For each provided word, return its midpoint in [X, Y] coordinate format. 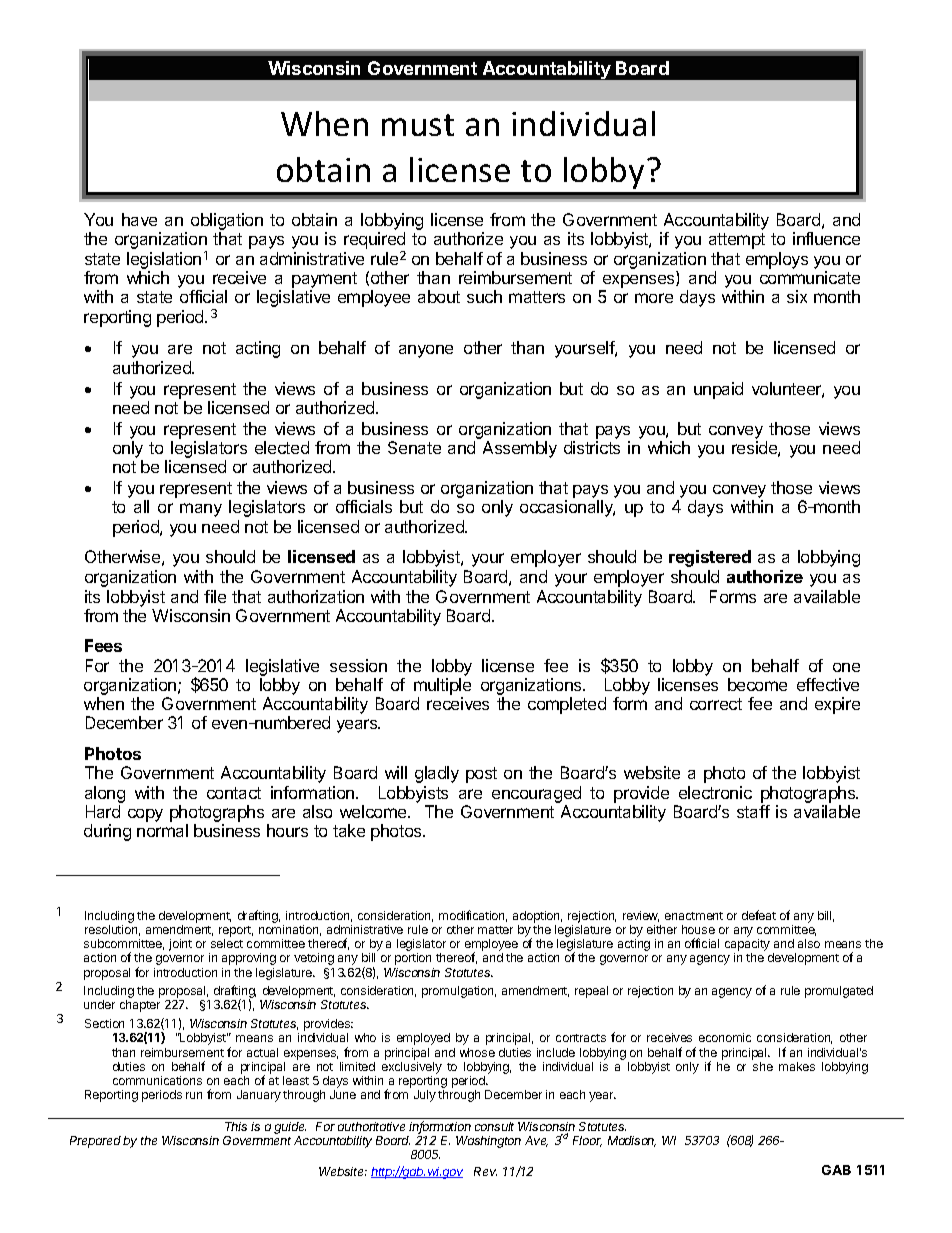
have [139, 219]
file [215, 596]
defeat [759, 915]
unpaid [718, 390]
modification [473, 916]
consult [494, 1126]
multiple [442, 686]
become [757, 684]
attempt [737, 241]
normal [162, 830]
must [418, 125]
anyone [426, 351]
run [194, 1095]
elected [282, 447]
